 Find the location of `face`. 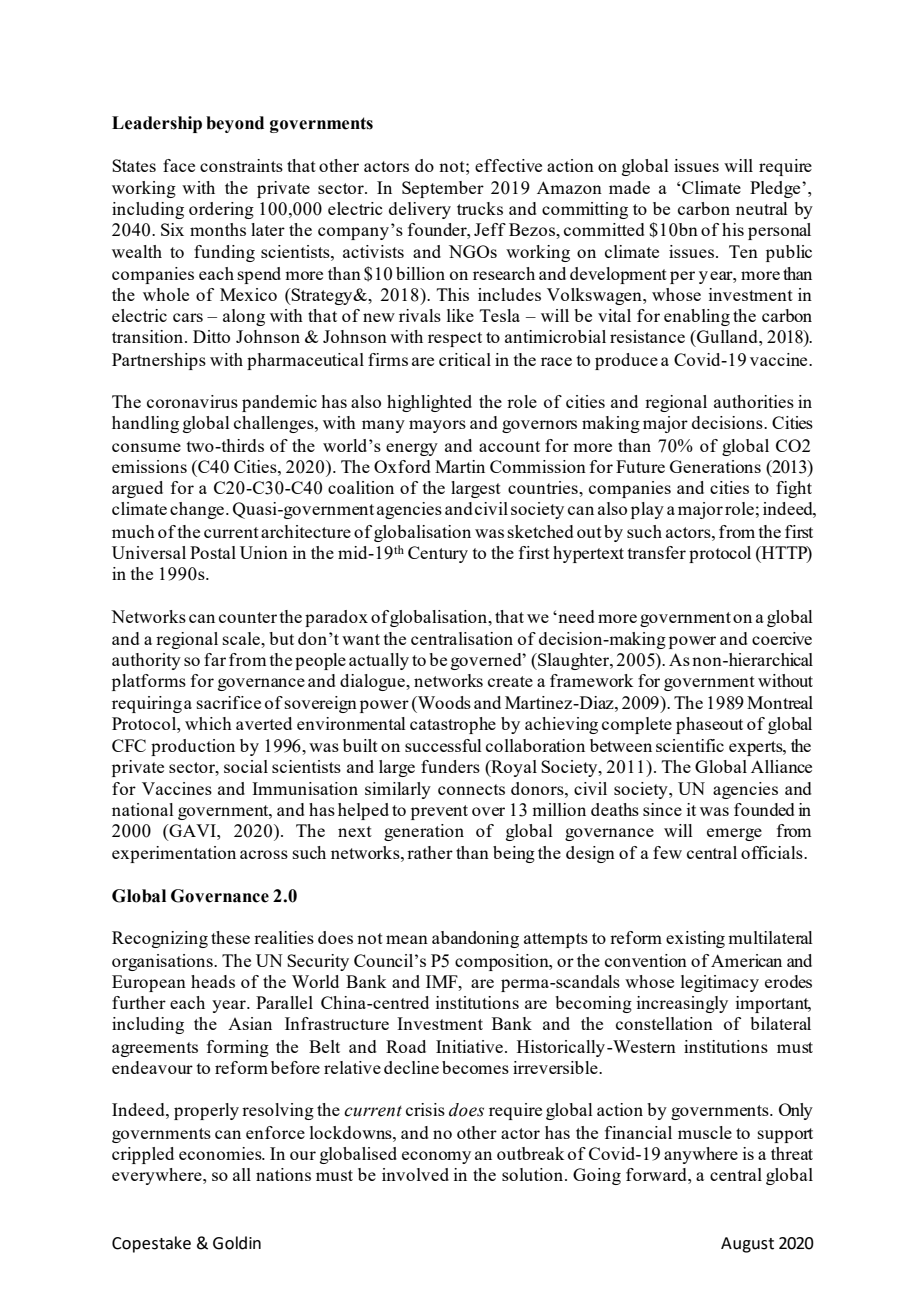

face is located at coordinates (179, 165).
